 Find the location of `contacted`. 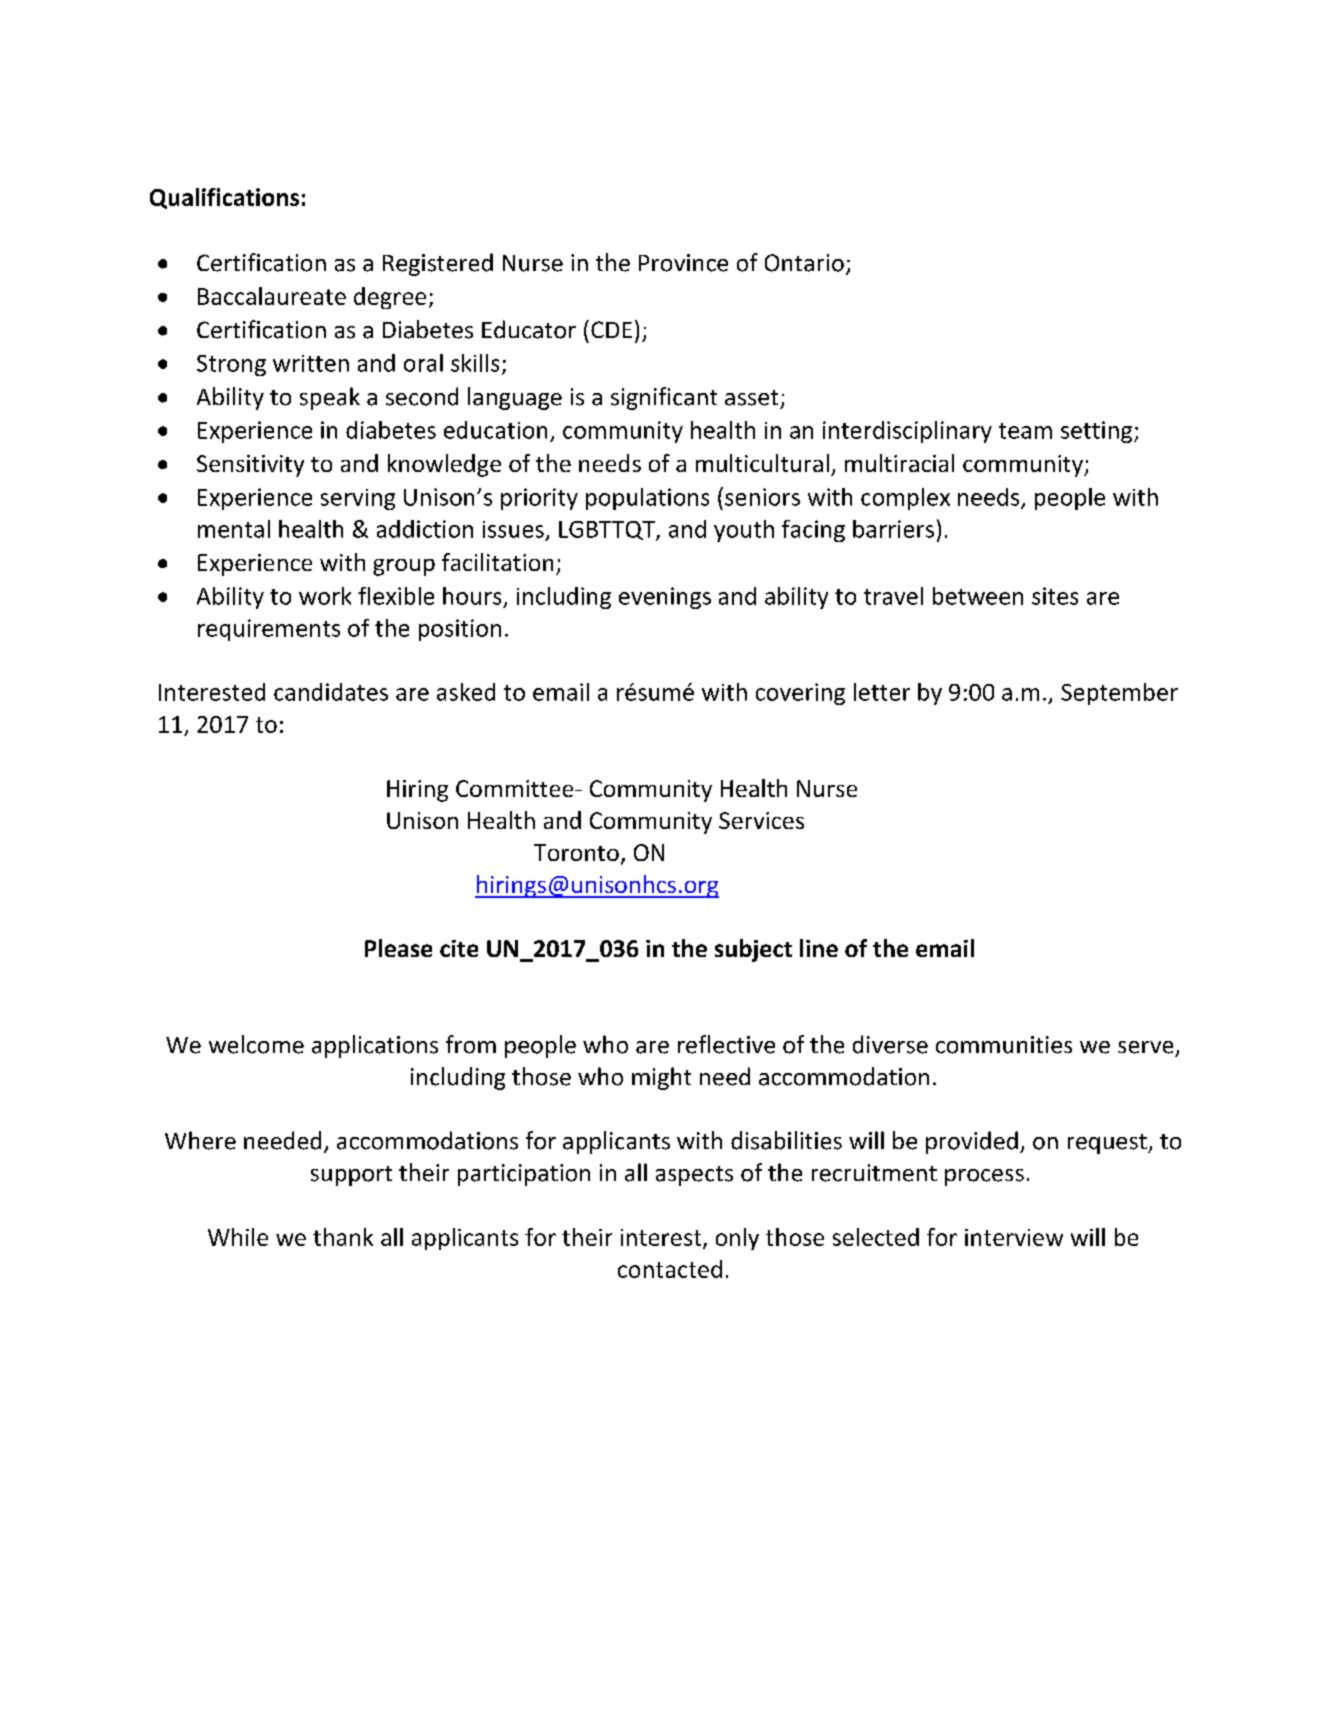

contacted is located at coordinates (670, 1269).
